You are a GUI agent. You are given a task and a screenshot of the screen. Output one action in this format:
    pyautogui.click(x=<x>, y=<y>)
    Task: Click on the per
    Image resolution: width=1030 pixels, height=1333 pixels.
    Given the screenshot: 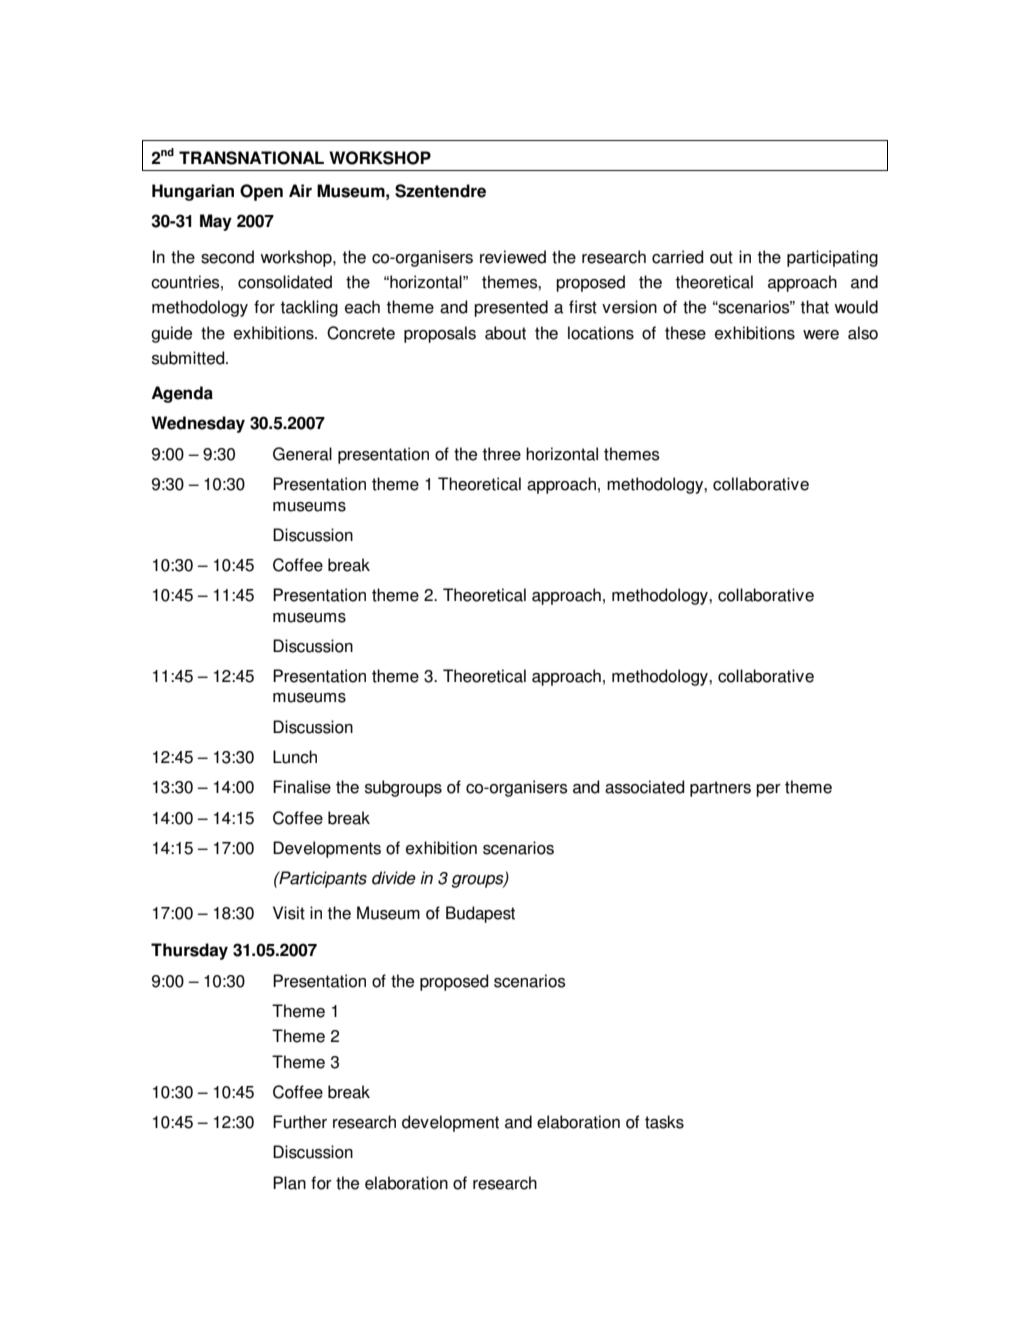 What is the action you would take?
    pyautogui.click(x=768, y=790)
